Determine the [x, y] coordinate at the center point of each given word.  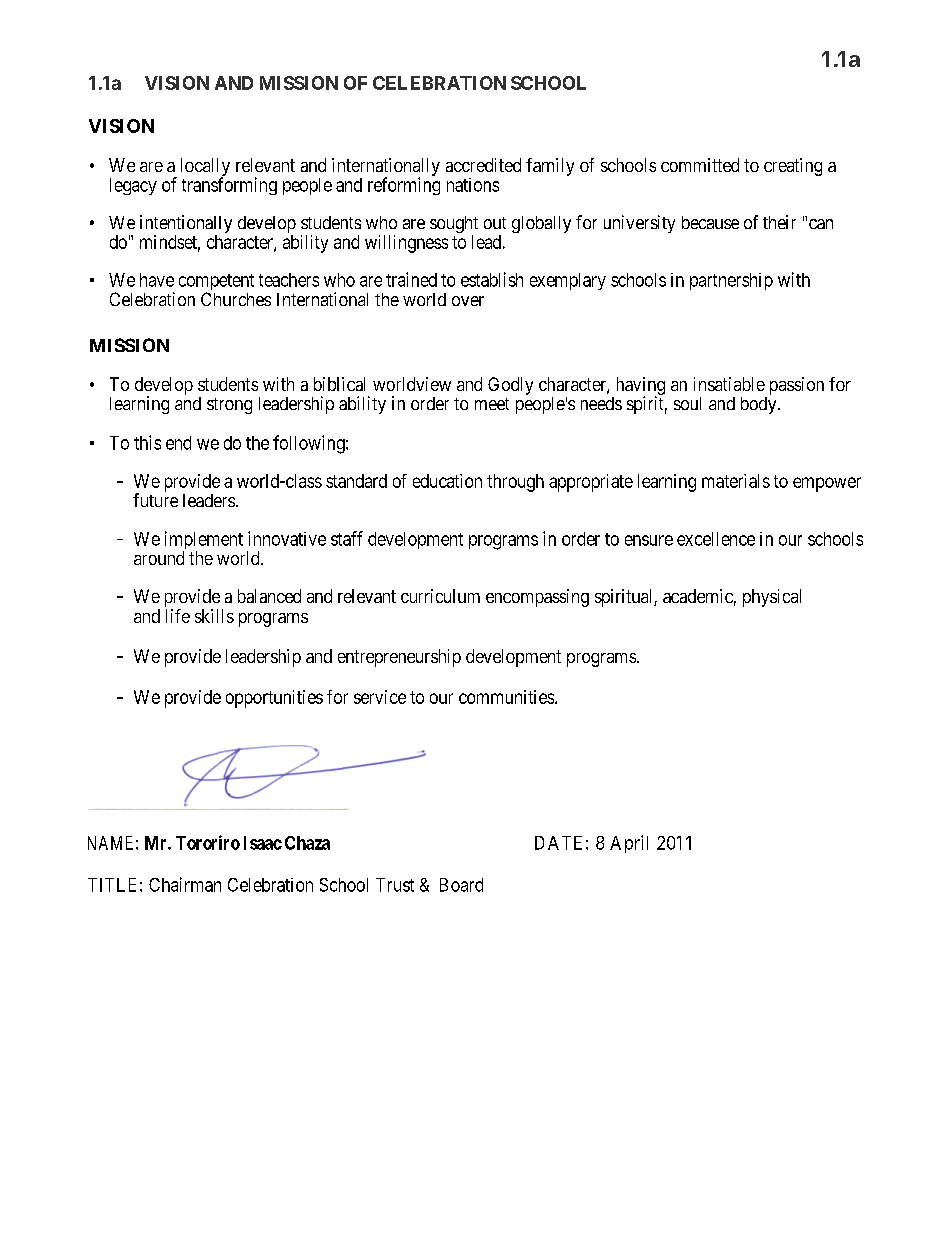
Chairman [185, 884]
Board [461, 885]
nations [473, 185]
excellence [716, 539]
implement [204, 541]
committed [700, 165]
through [515, 483]
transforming [229, 186]
